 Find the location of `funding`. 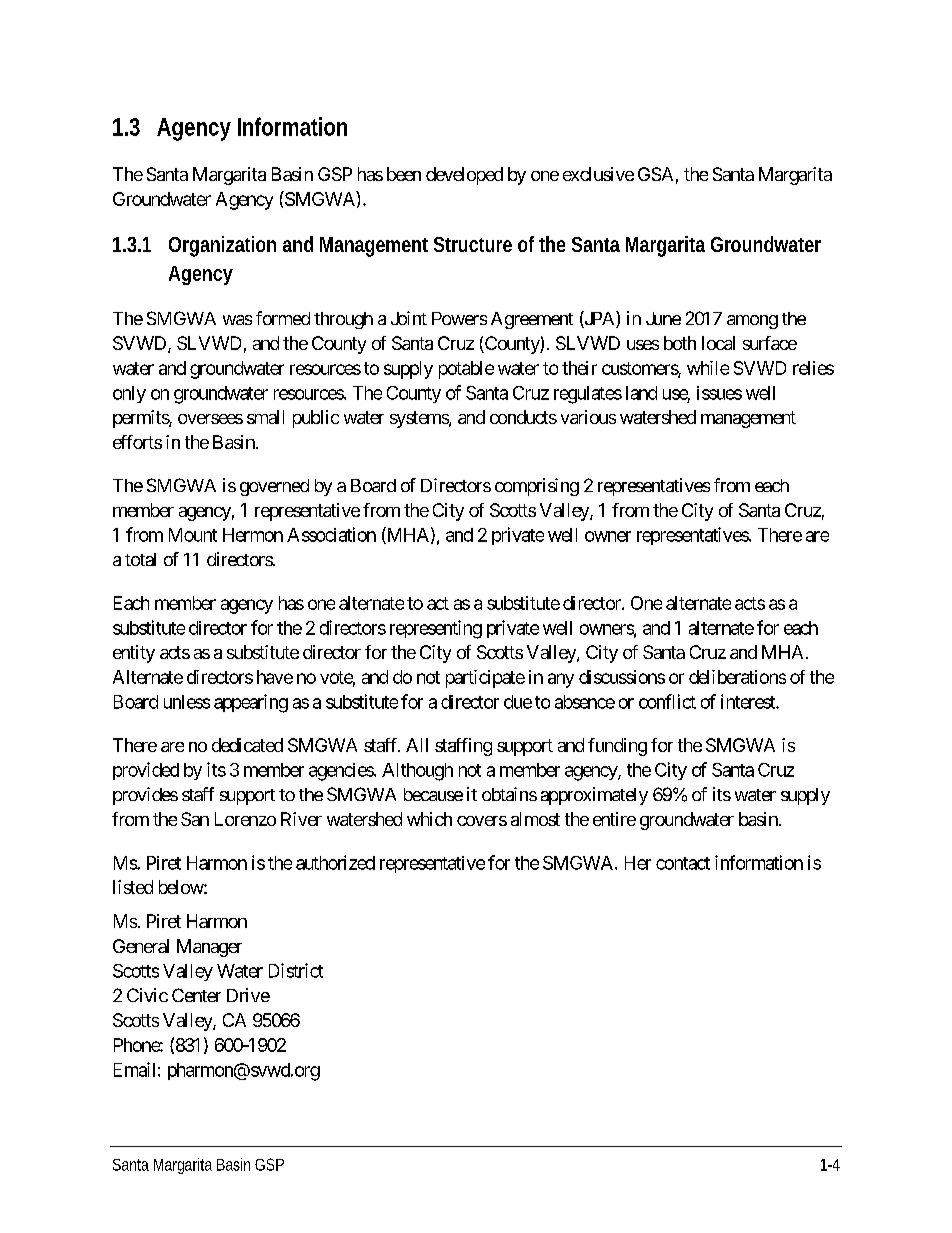

funding is located at coordinates (617, 747).
